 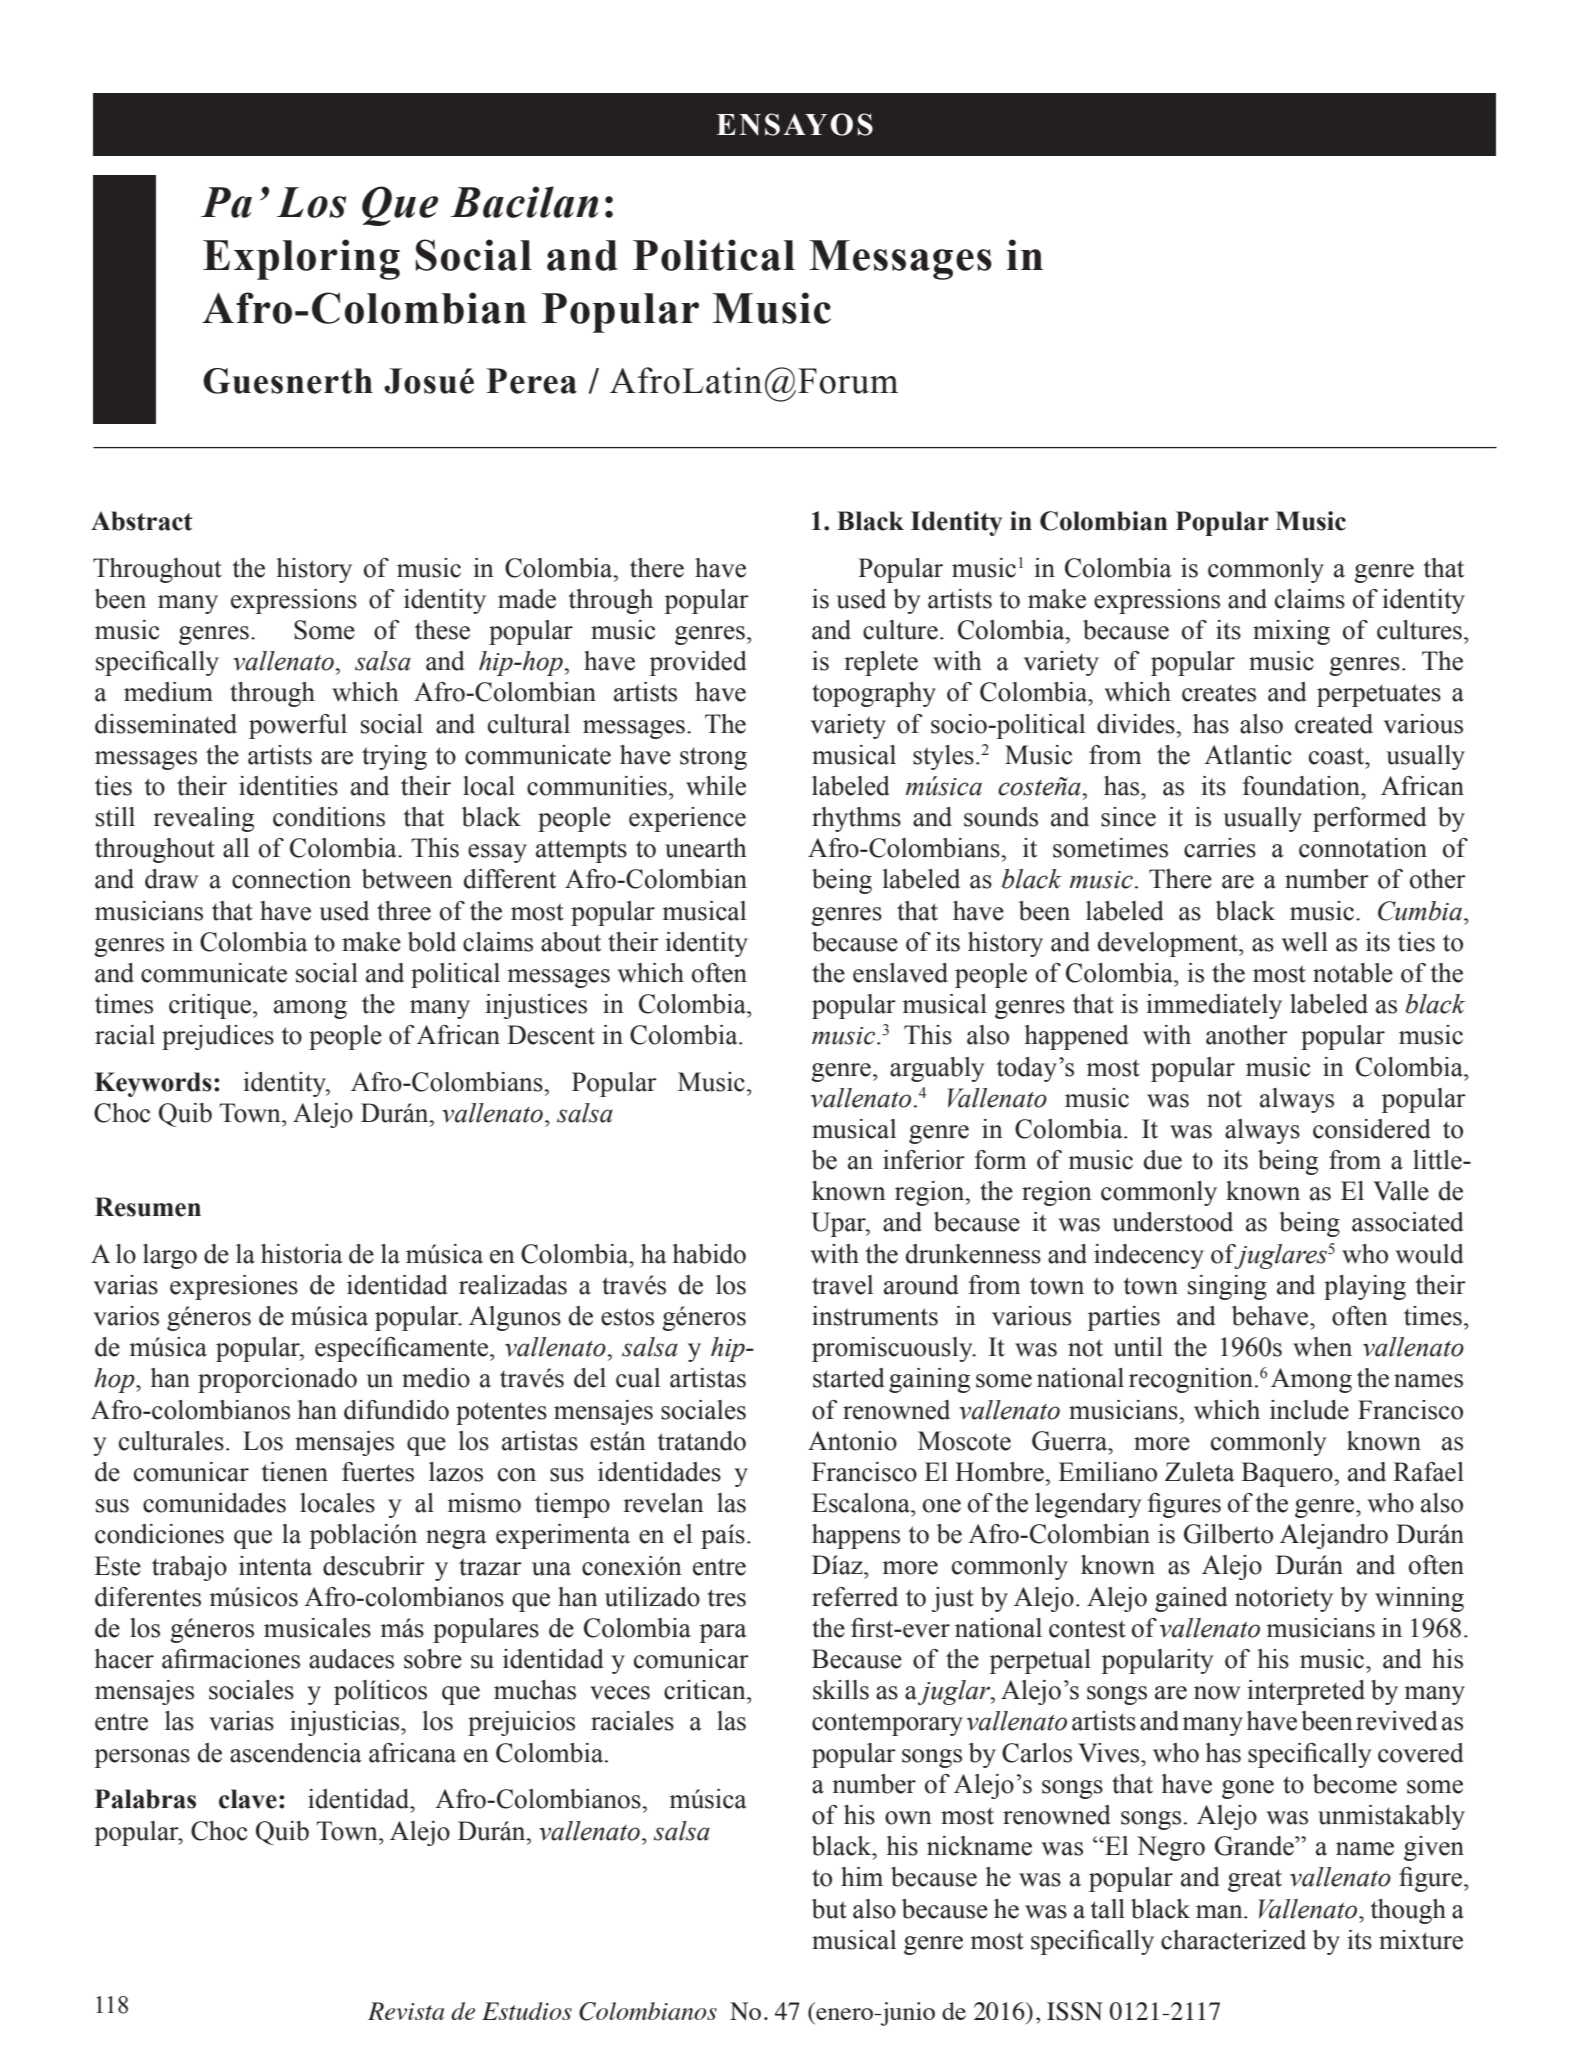 I want to click on inferior, so click(x=924, y=1160).
